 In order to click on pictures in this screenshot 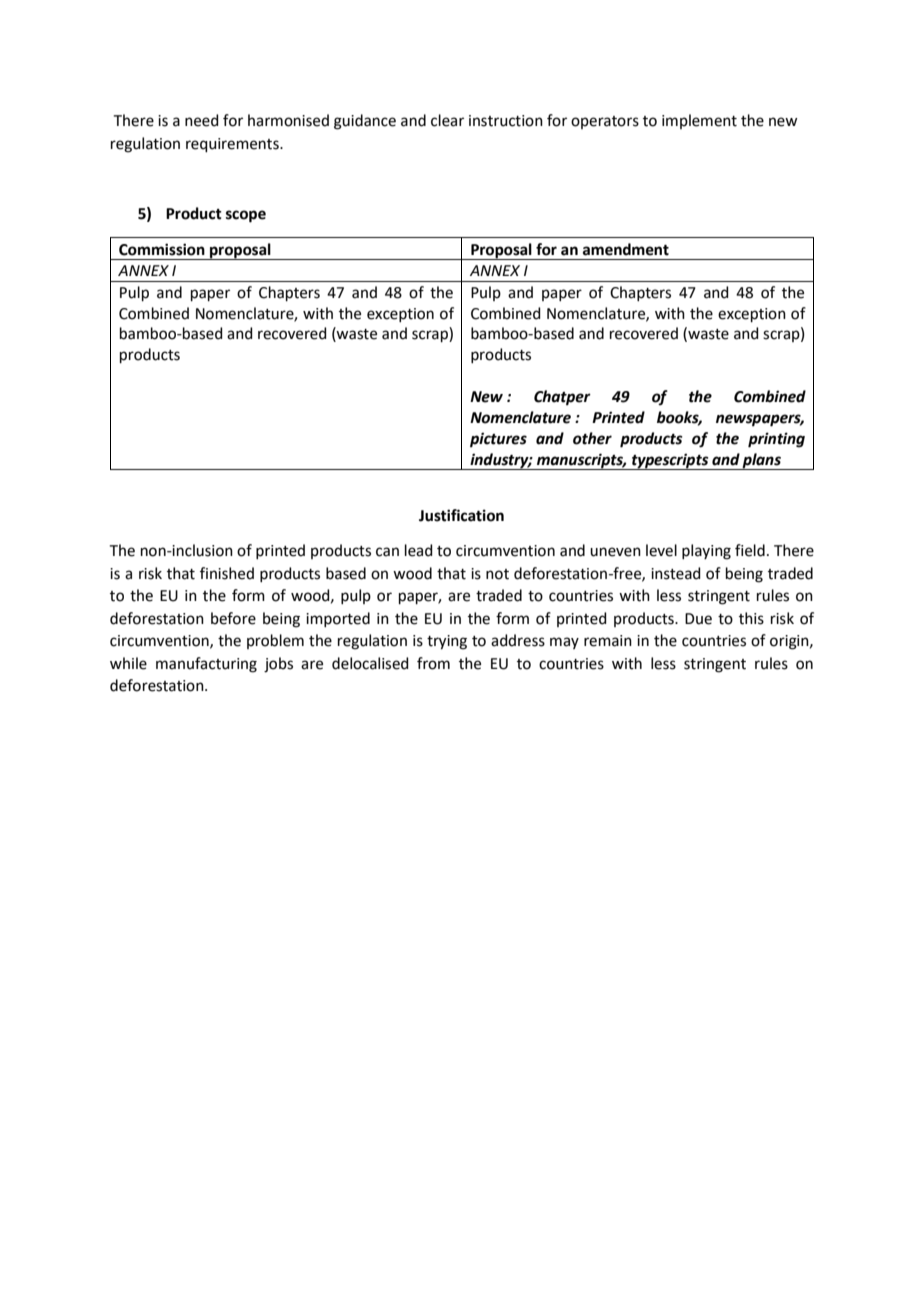, I will do `click(498, 440)`.
